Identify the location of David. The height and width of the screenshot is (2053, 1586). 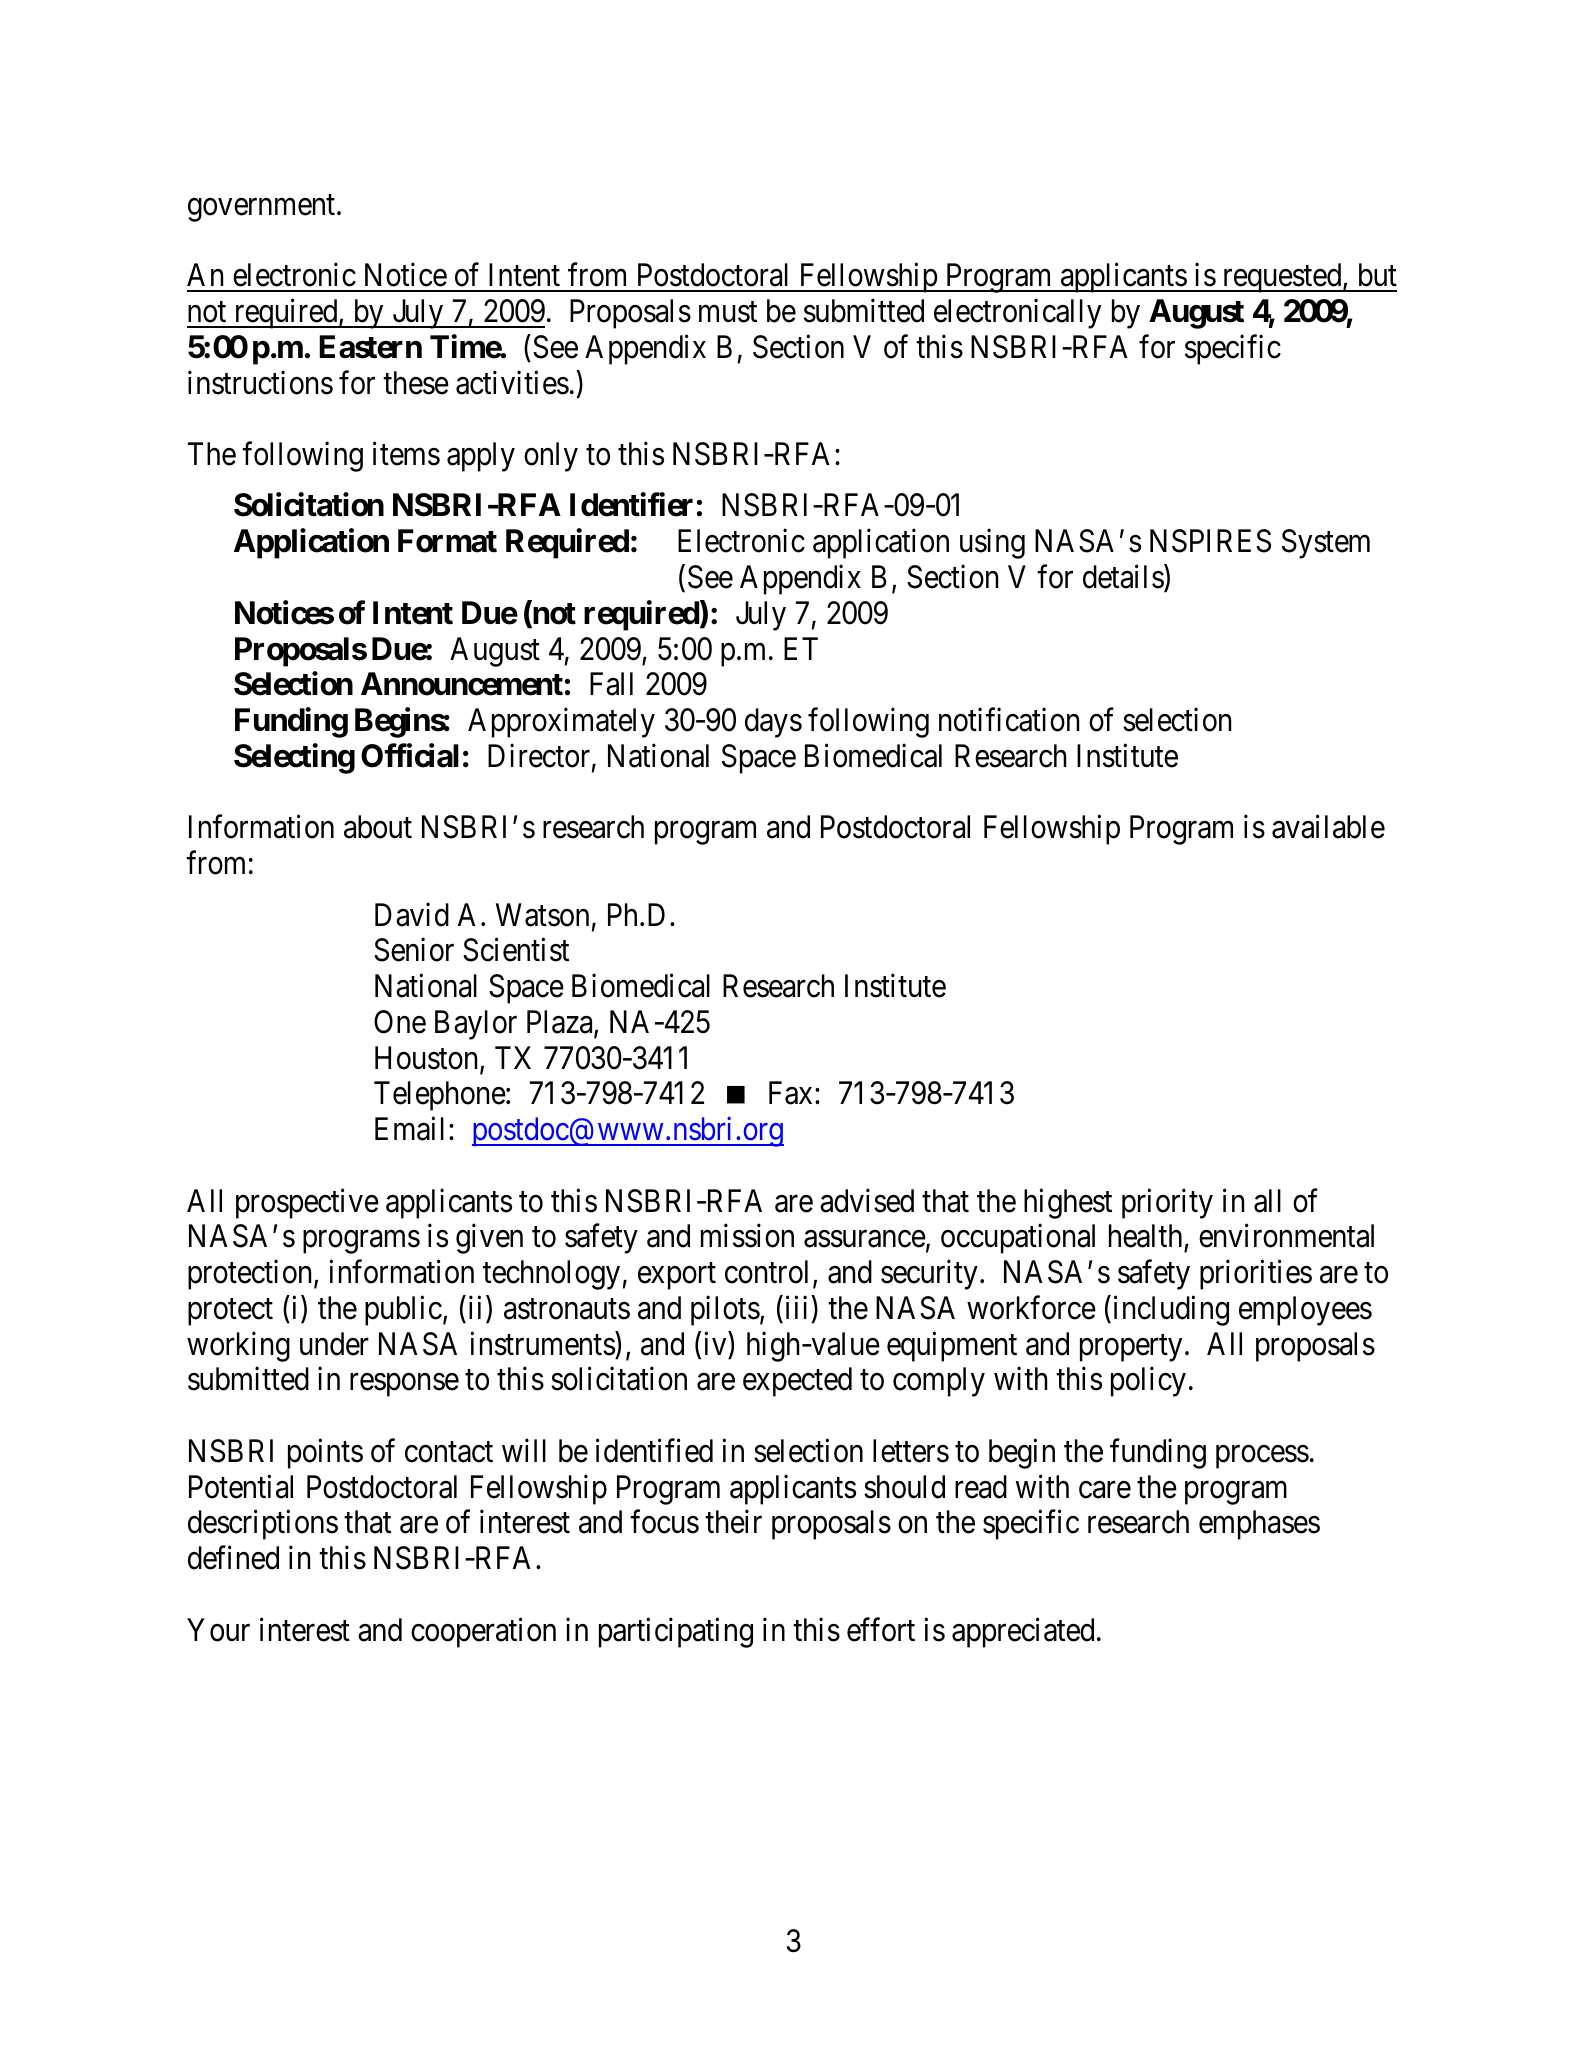
(412, 914).
